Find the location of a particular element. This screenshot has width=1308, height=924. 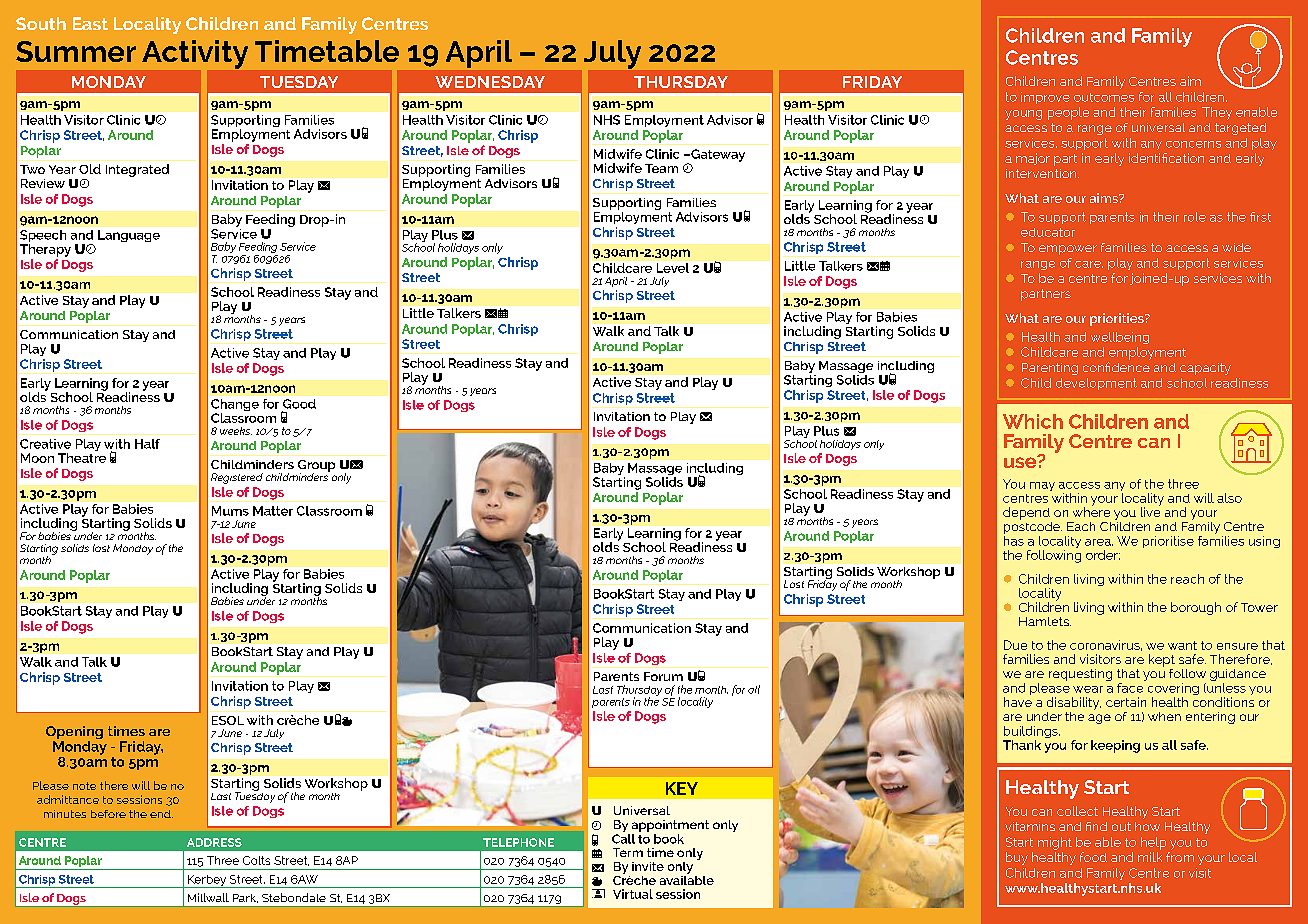

food is located at coordinates (1093, 857).
